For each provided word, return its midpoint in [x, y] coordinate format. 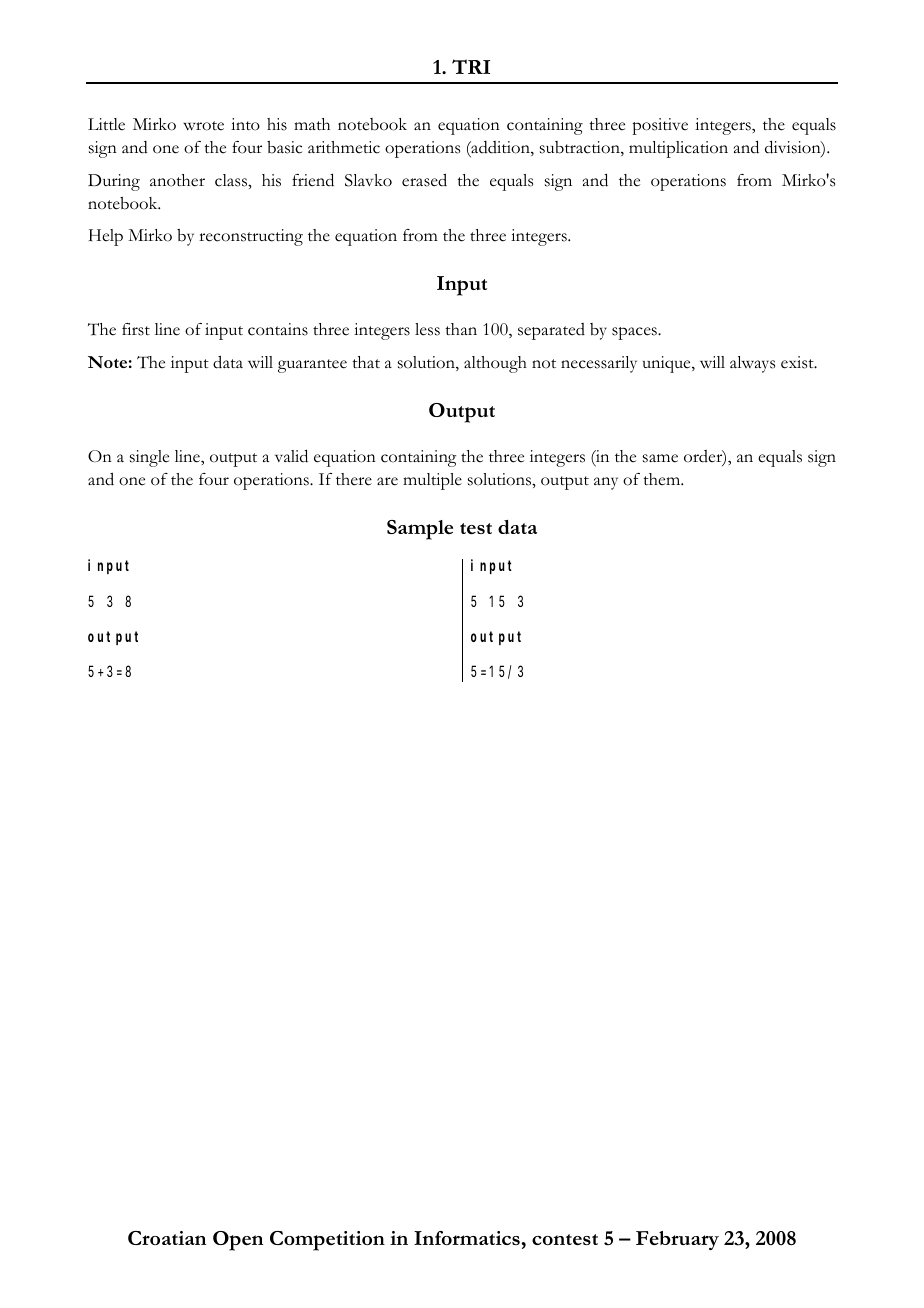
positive [660, 126]
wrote [203, 126]
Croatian [167, 1238]
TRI [471, 66]
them [663, 479]
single [149, 458]
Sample [420, 530]
